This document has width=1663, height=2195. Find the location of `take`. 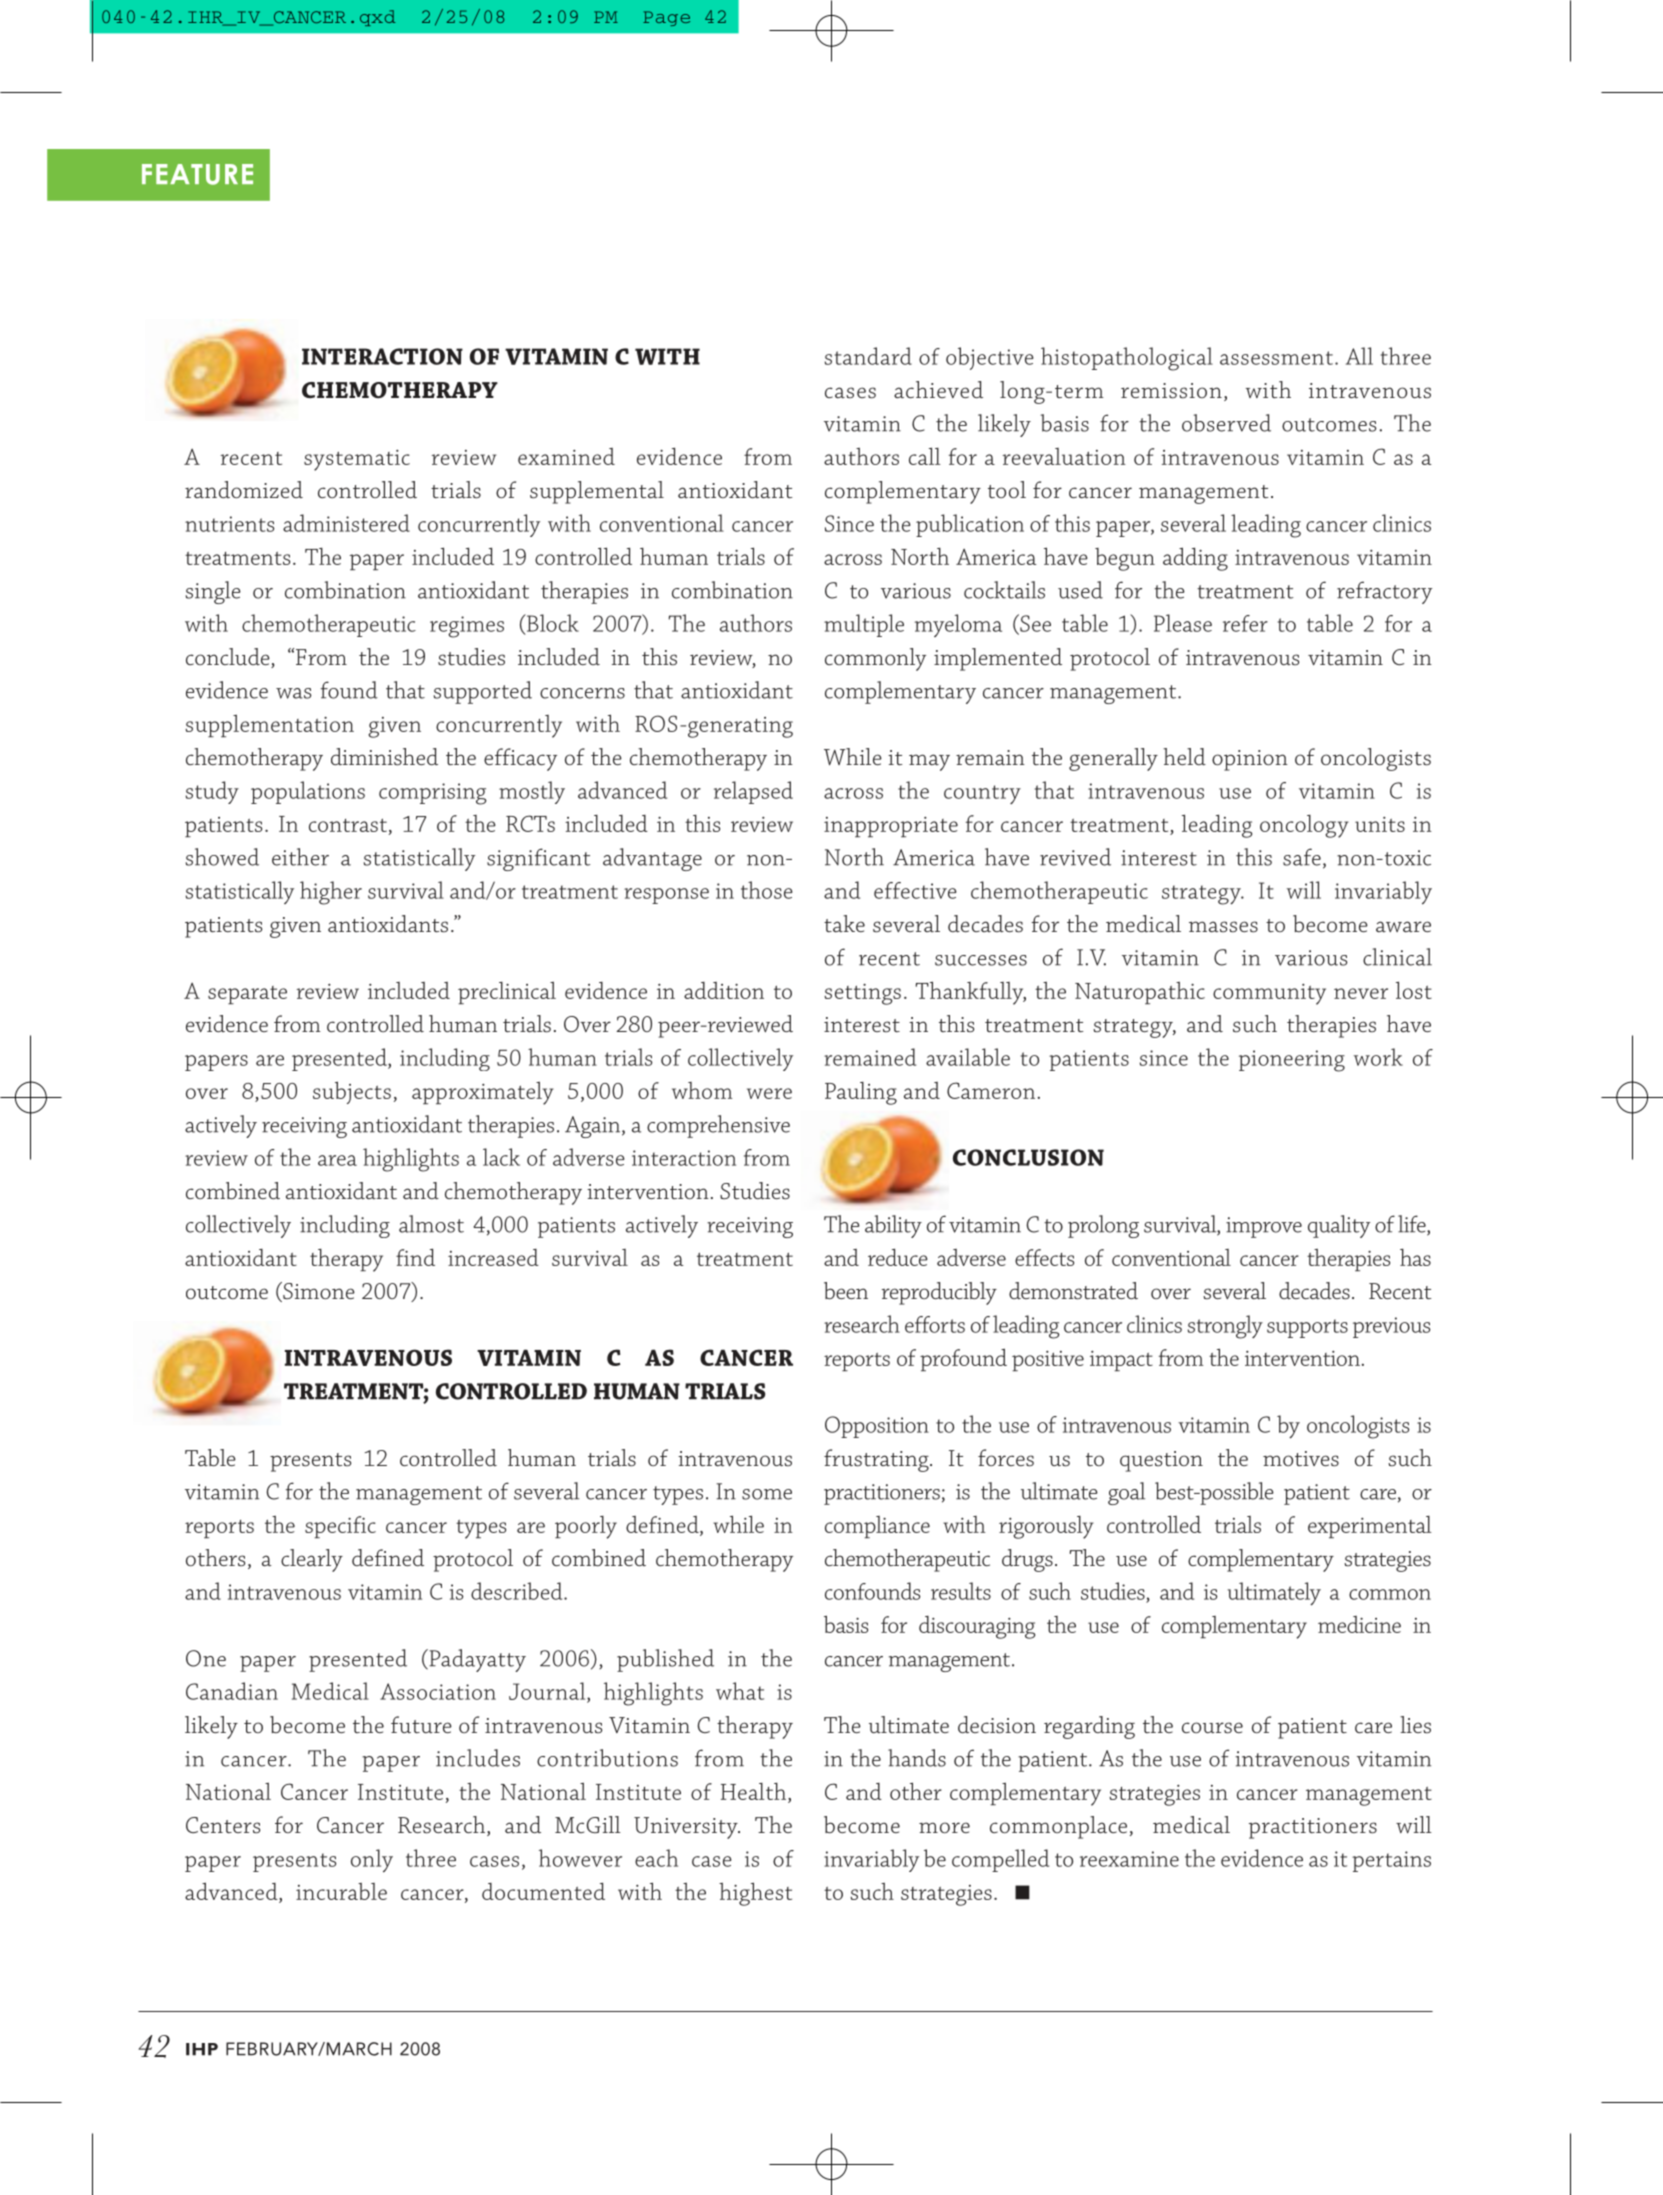

take is located at coordinates (844, 923).
